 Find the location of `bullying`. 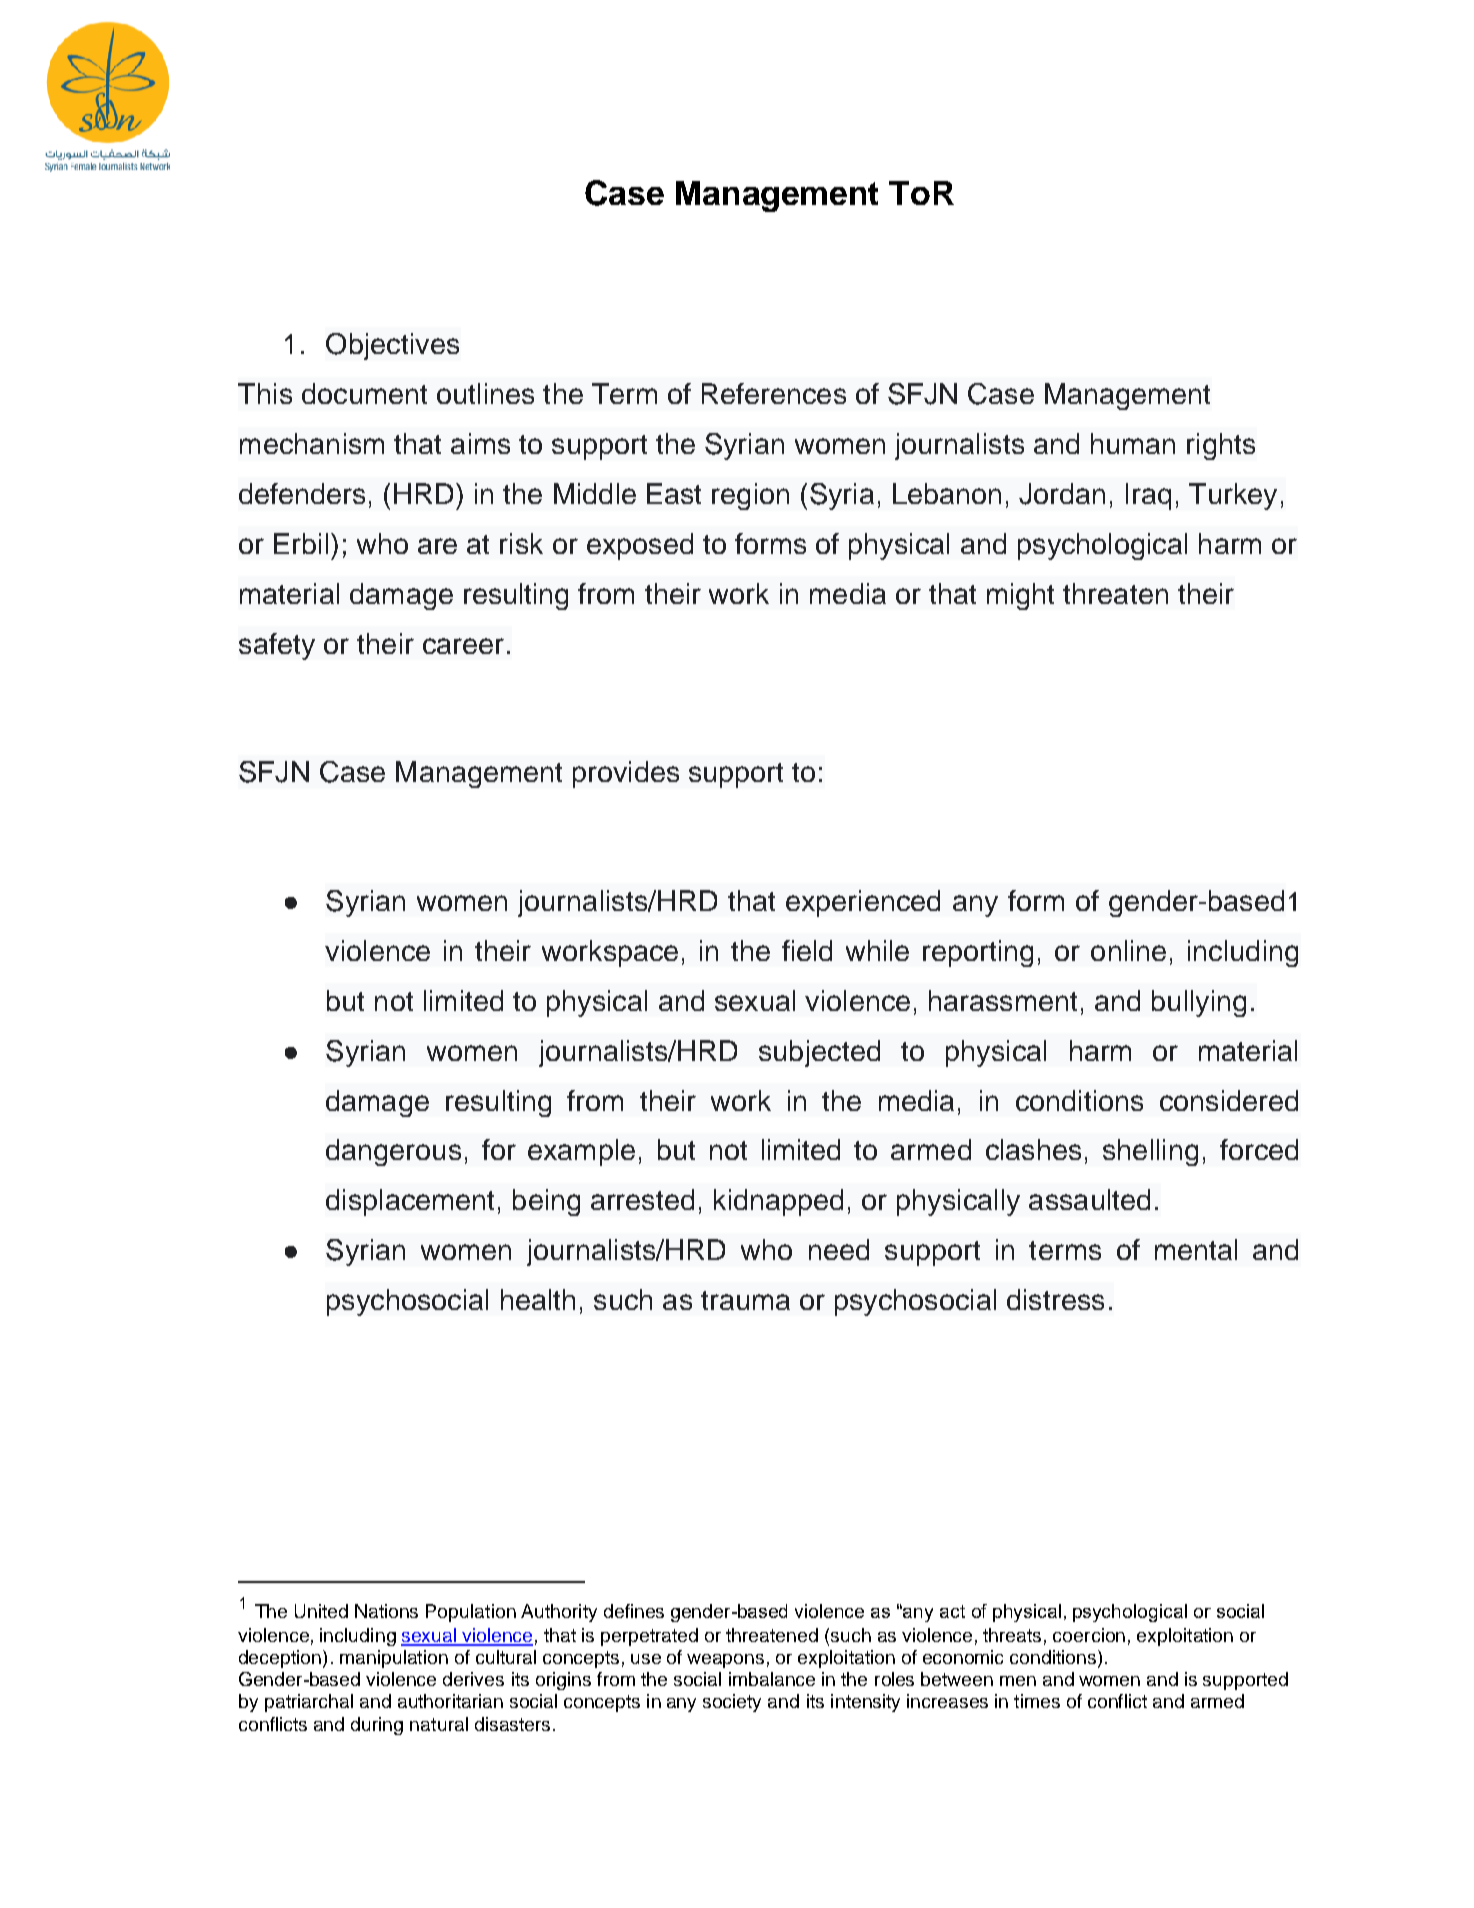

bullying is located at coordinates (1199, 1003).
